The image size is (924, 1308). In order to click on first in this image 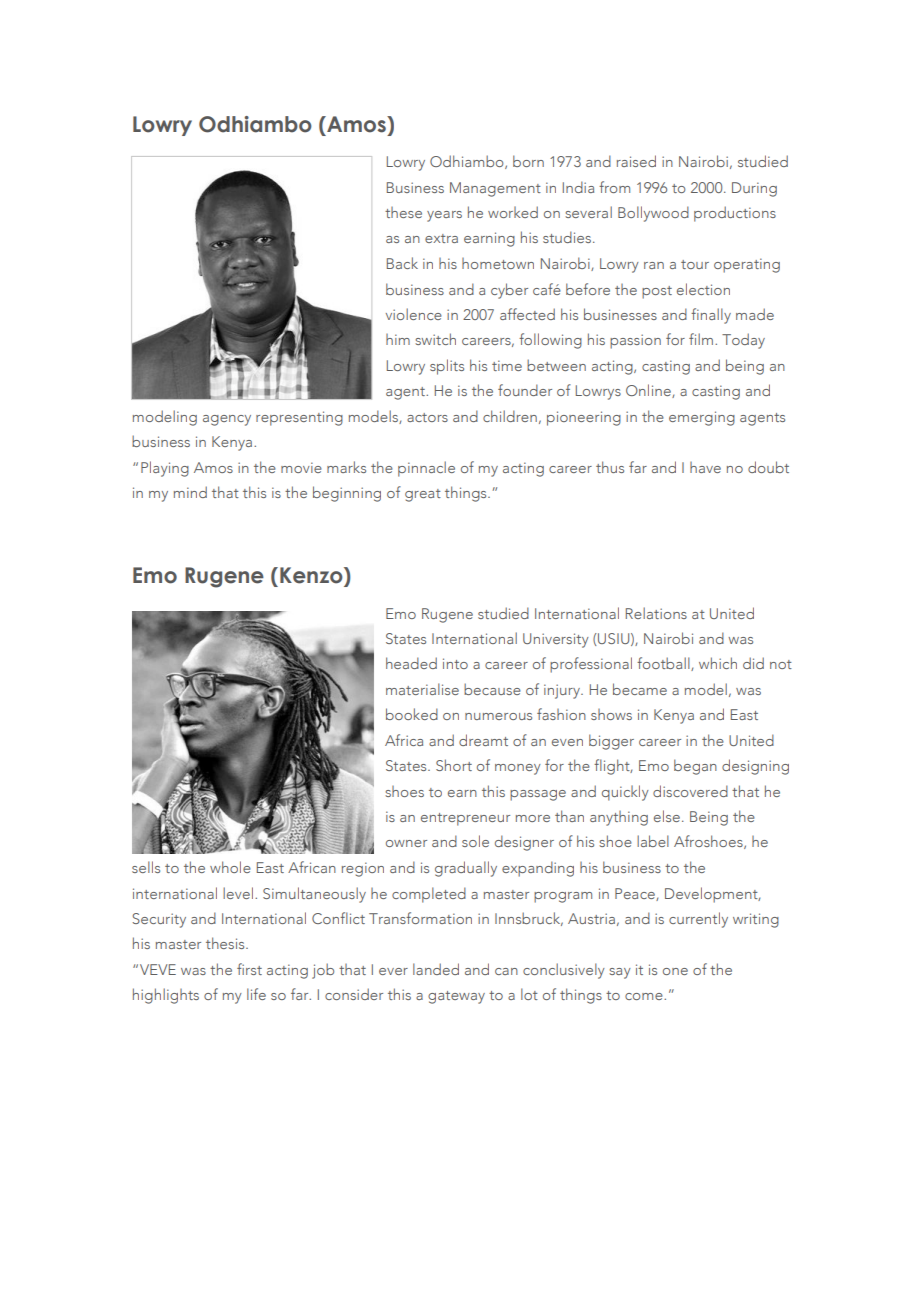, I will do `click(249, 969)`.
